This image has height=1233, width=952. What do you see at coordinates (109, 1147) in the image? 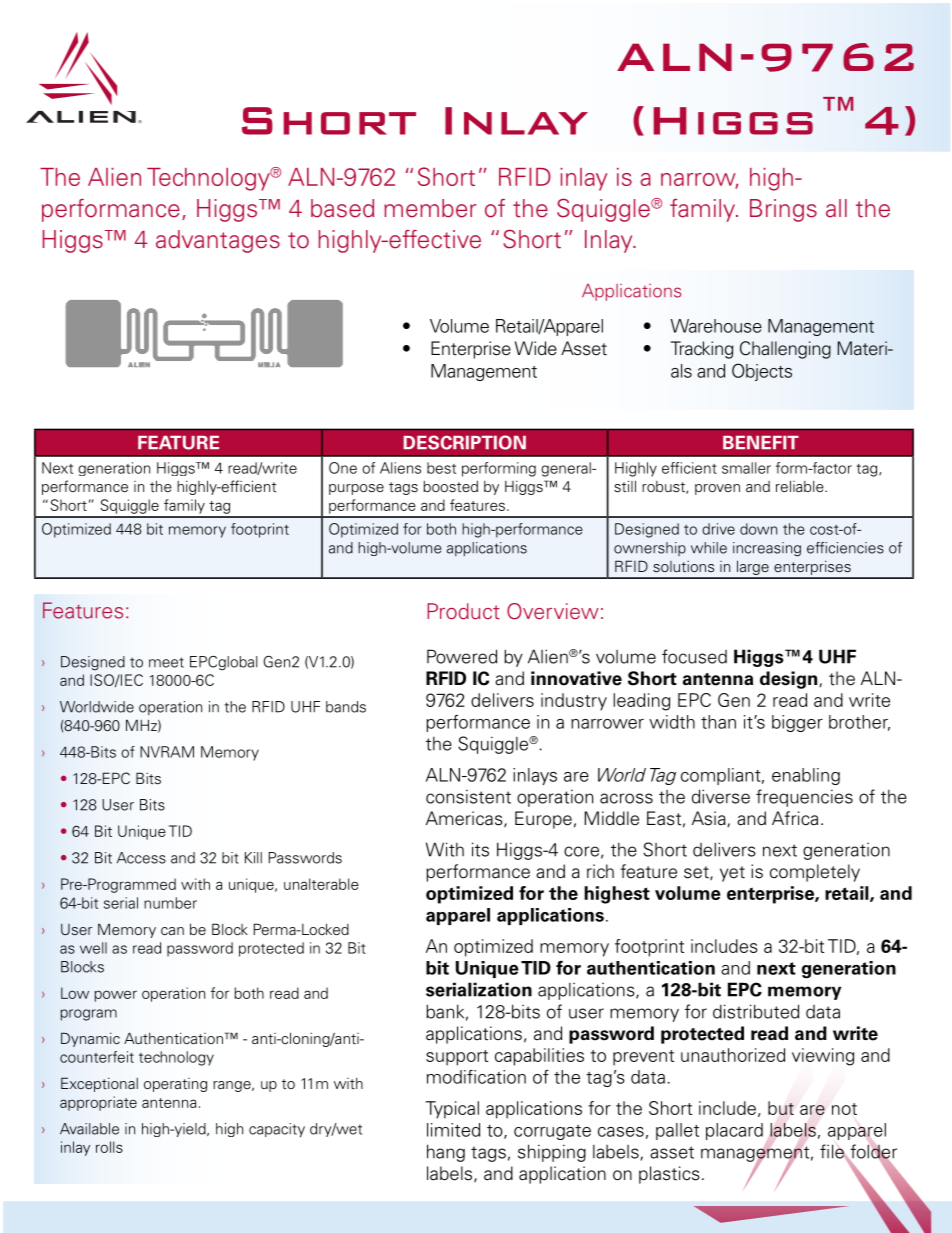
I see `rolls` at bounding box center [109, 1147].
